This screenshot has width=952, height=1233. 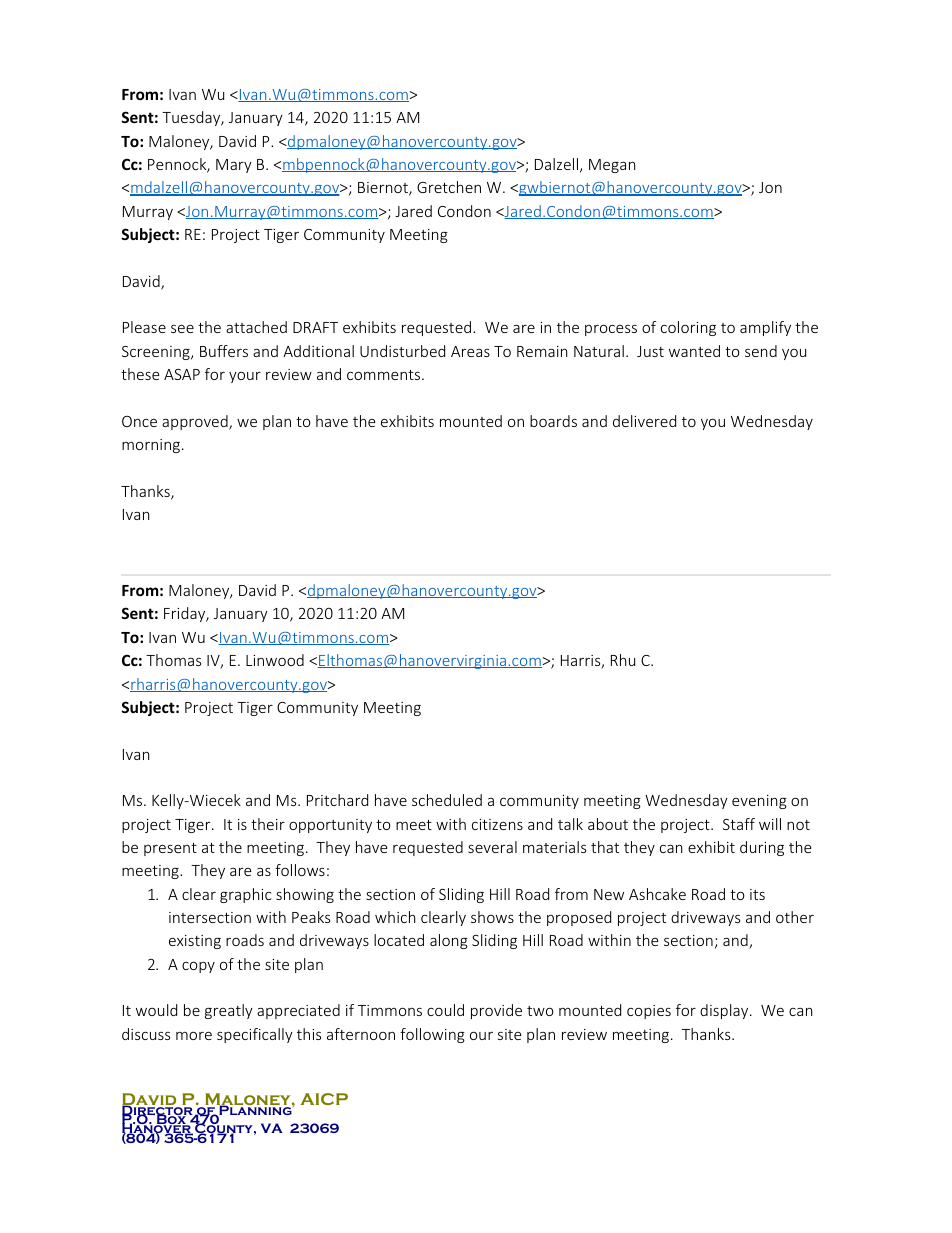 I want to click on boards, so click(x=553, y=421).
